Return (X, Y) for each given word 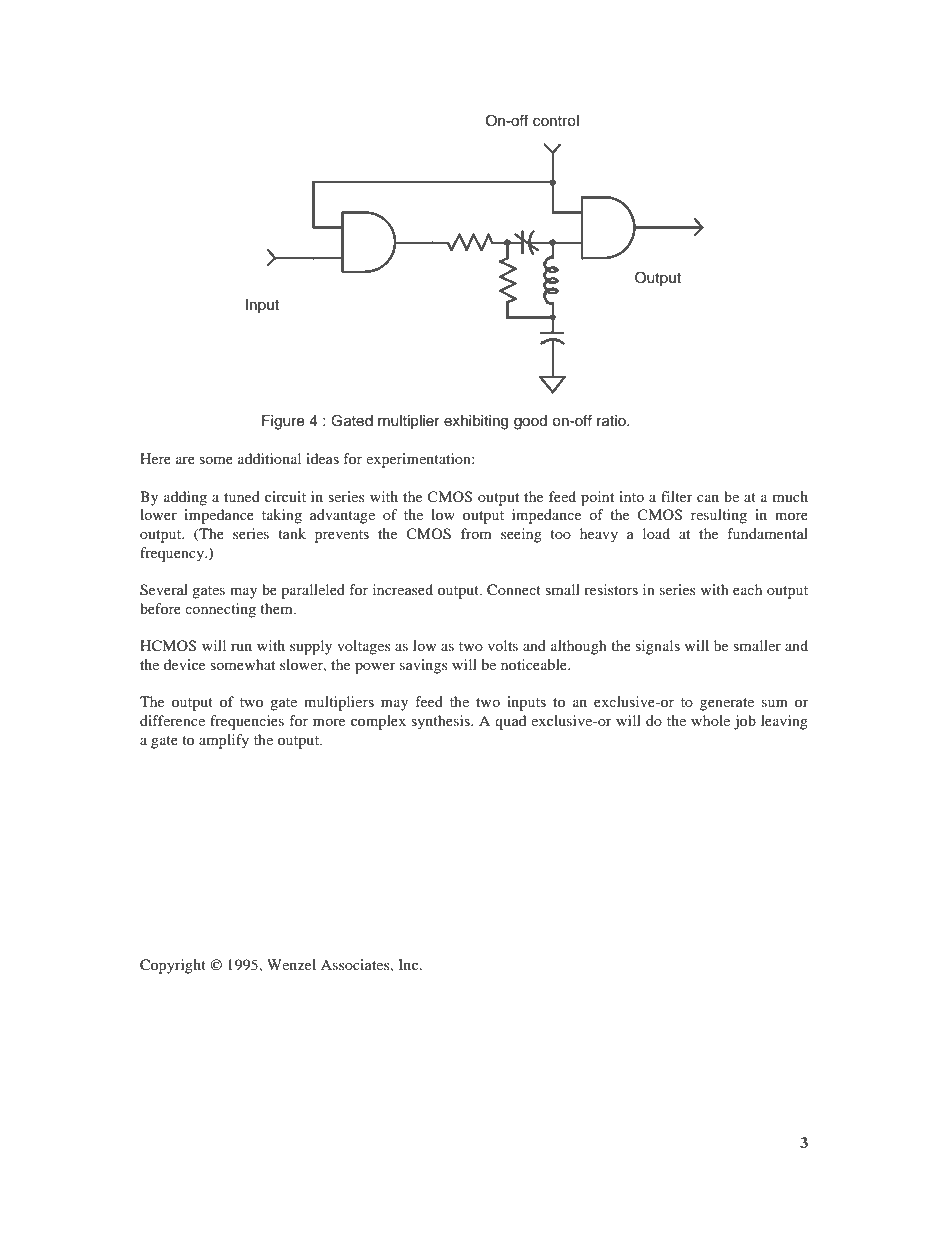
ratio (612, 421)
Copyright (173, 966)
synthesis (441, 722)
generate (727, 704)
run (241, 647)
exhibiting (476, 422)
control (556, 121)
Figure (283, 422)
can (708, 498)
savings (423, 666)
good (530, 422)
